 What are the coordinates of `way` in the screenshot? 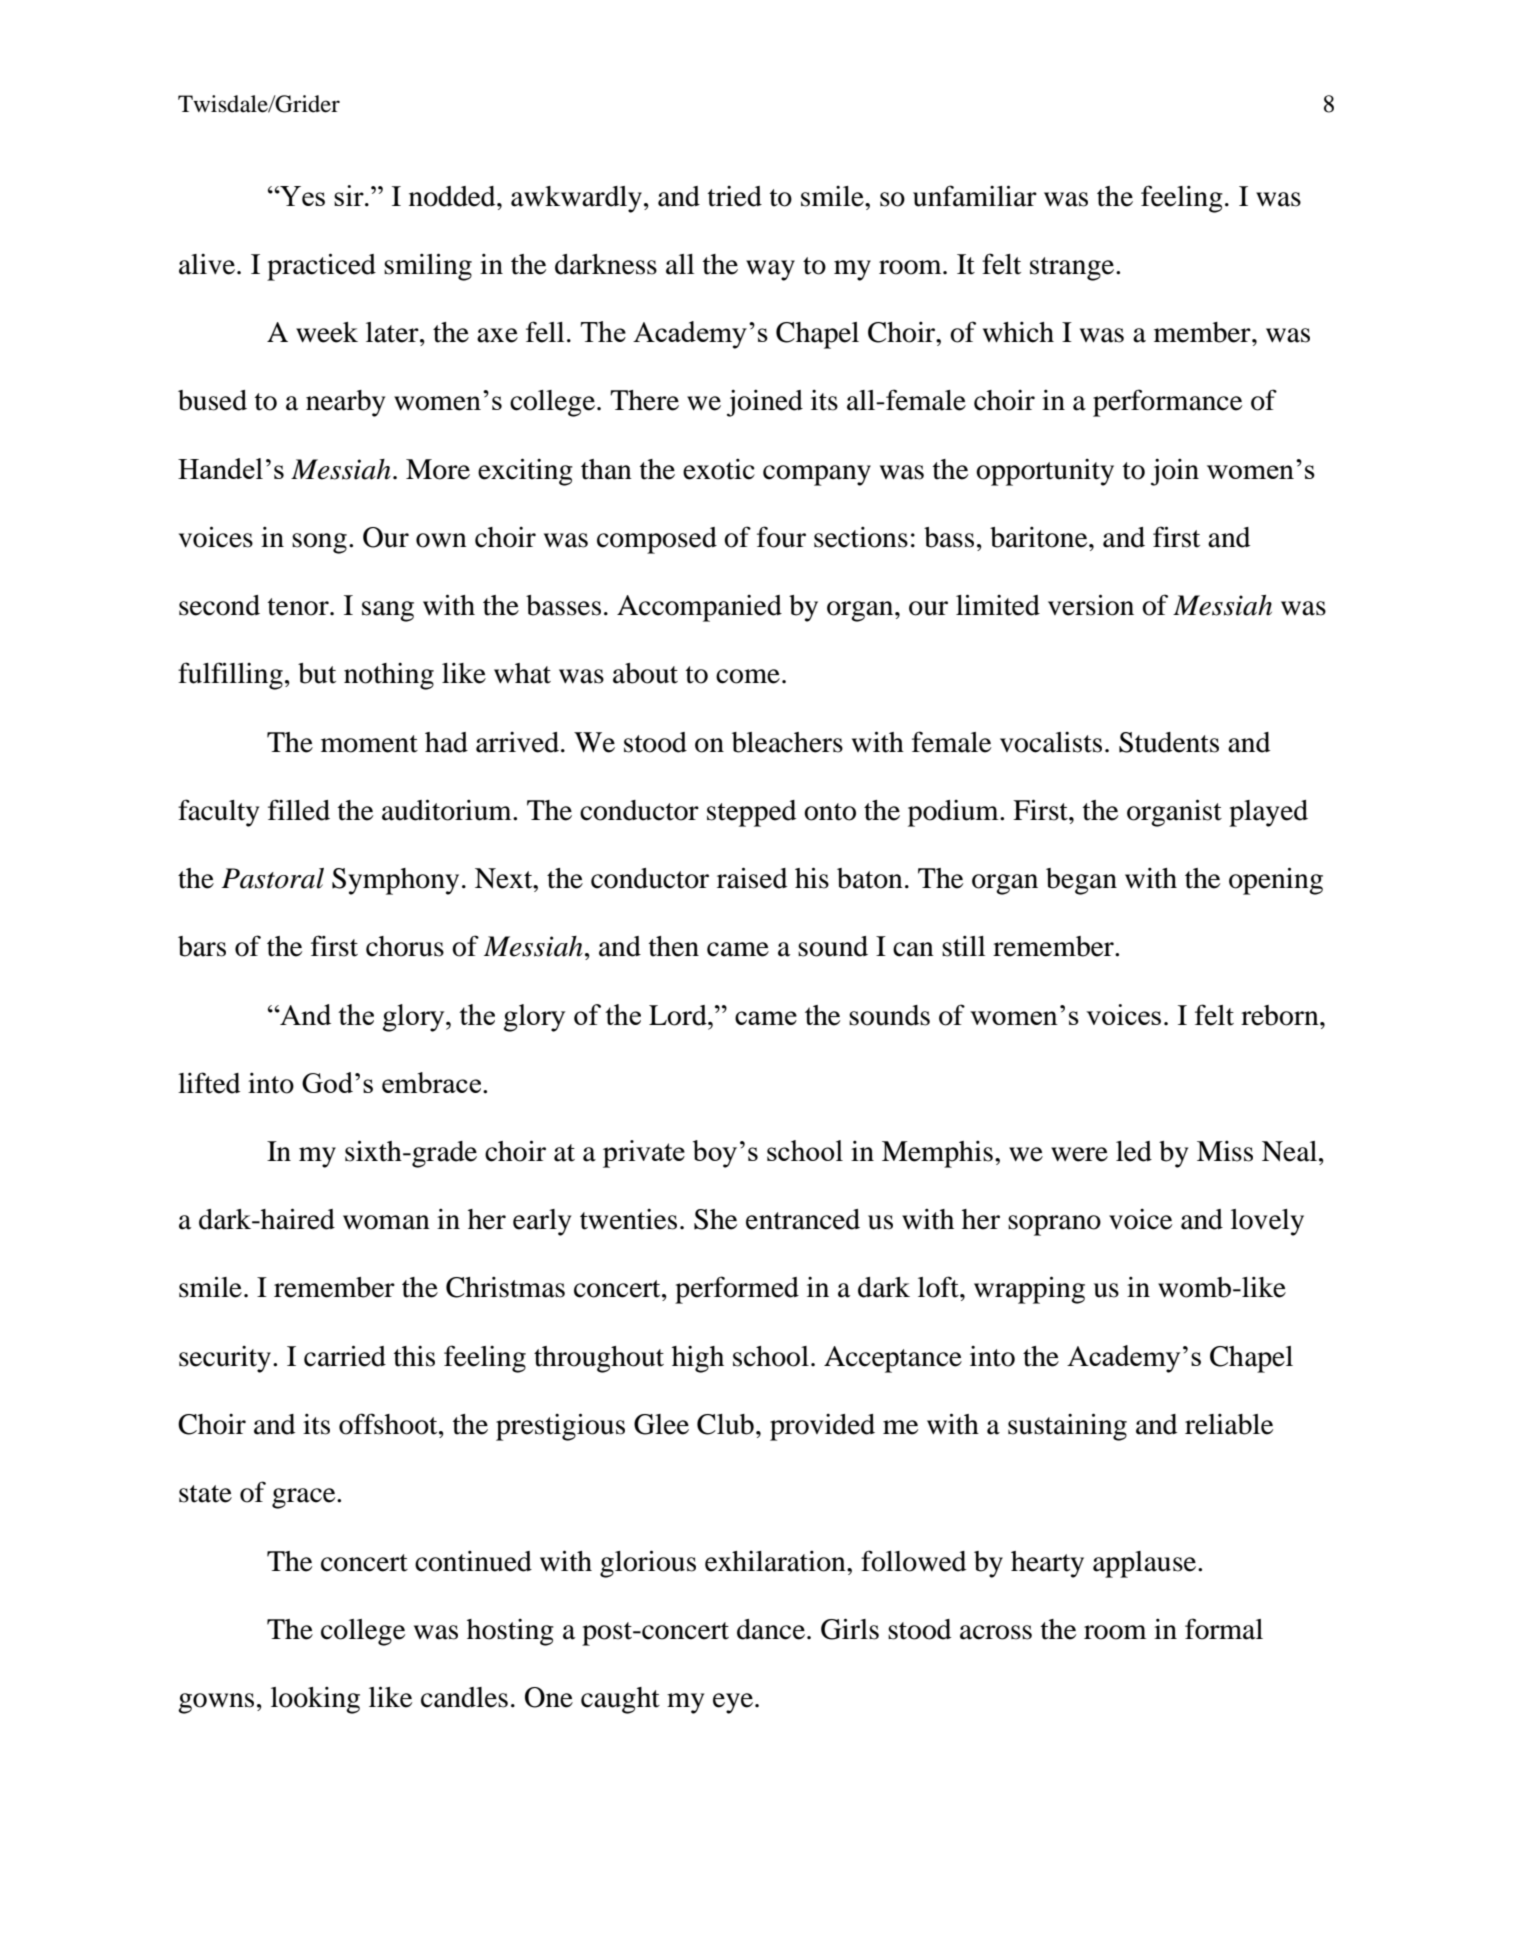 It's located at (770, 270).
